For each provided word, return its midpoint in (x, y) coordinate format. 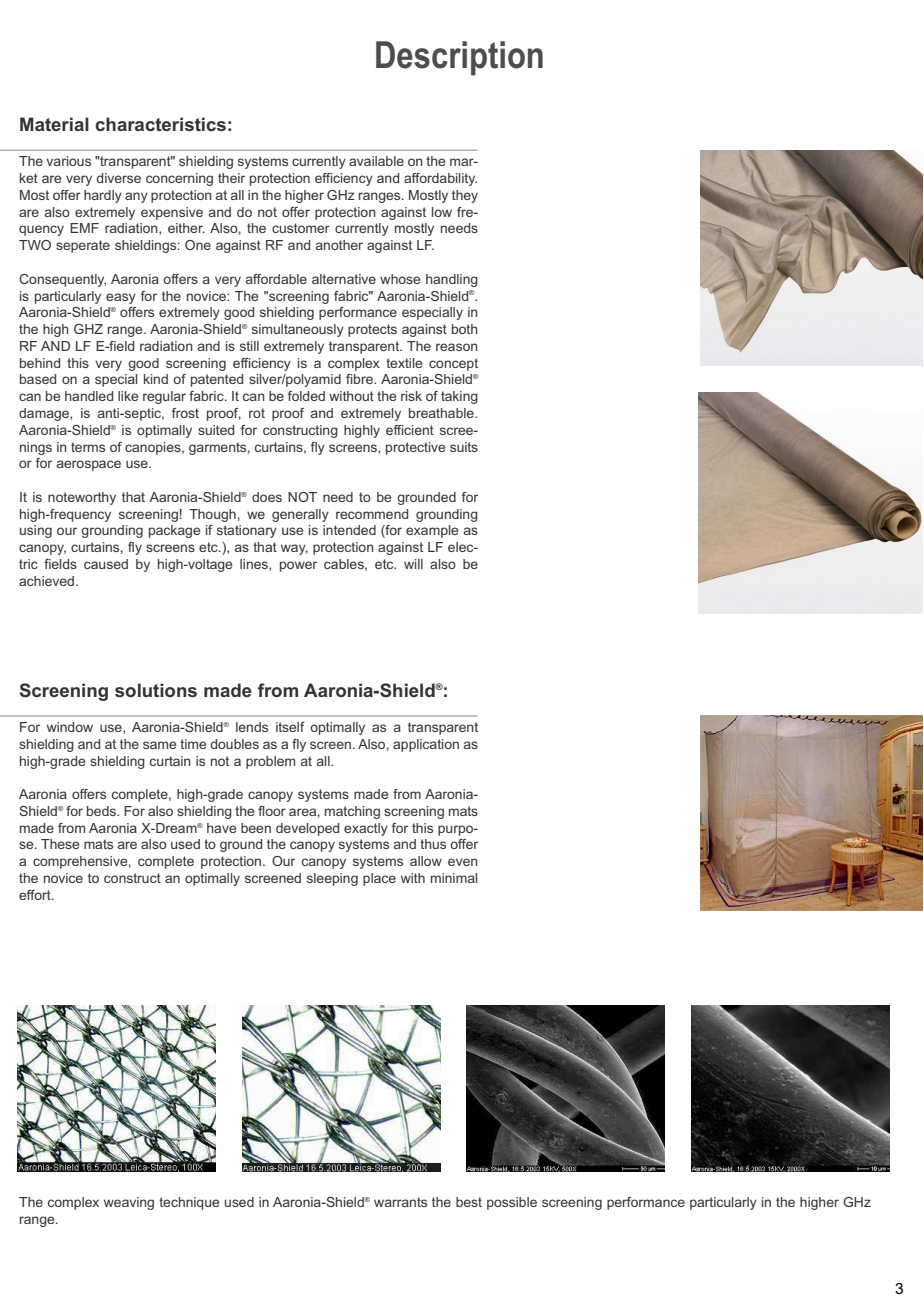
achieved (48, 581)
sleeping (332, 879)
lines (255, 565)
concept (453, 364)
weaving (129, 1203)
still (249, 346)
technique (189, 1203)
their (231, 178)
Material (54, 124)
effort (36, 895)
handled (89, 396)
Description (459, 58)
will (413, 564)
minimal (454, 878)
